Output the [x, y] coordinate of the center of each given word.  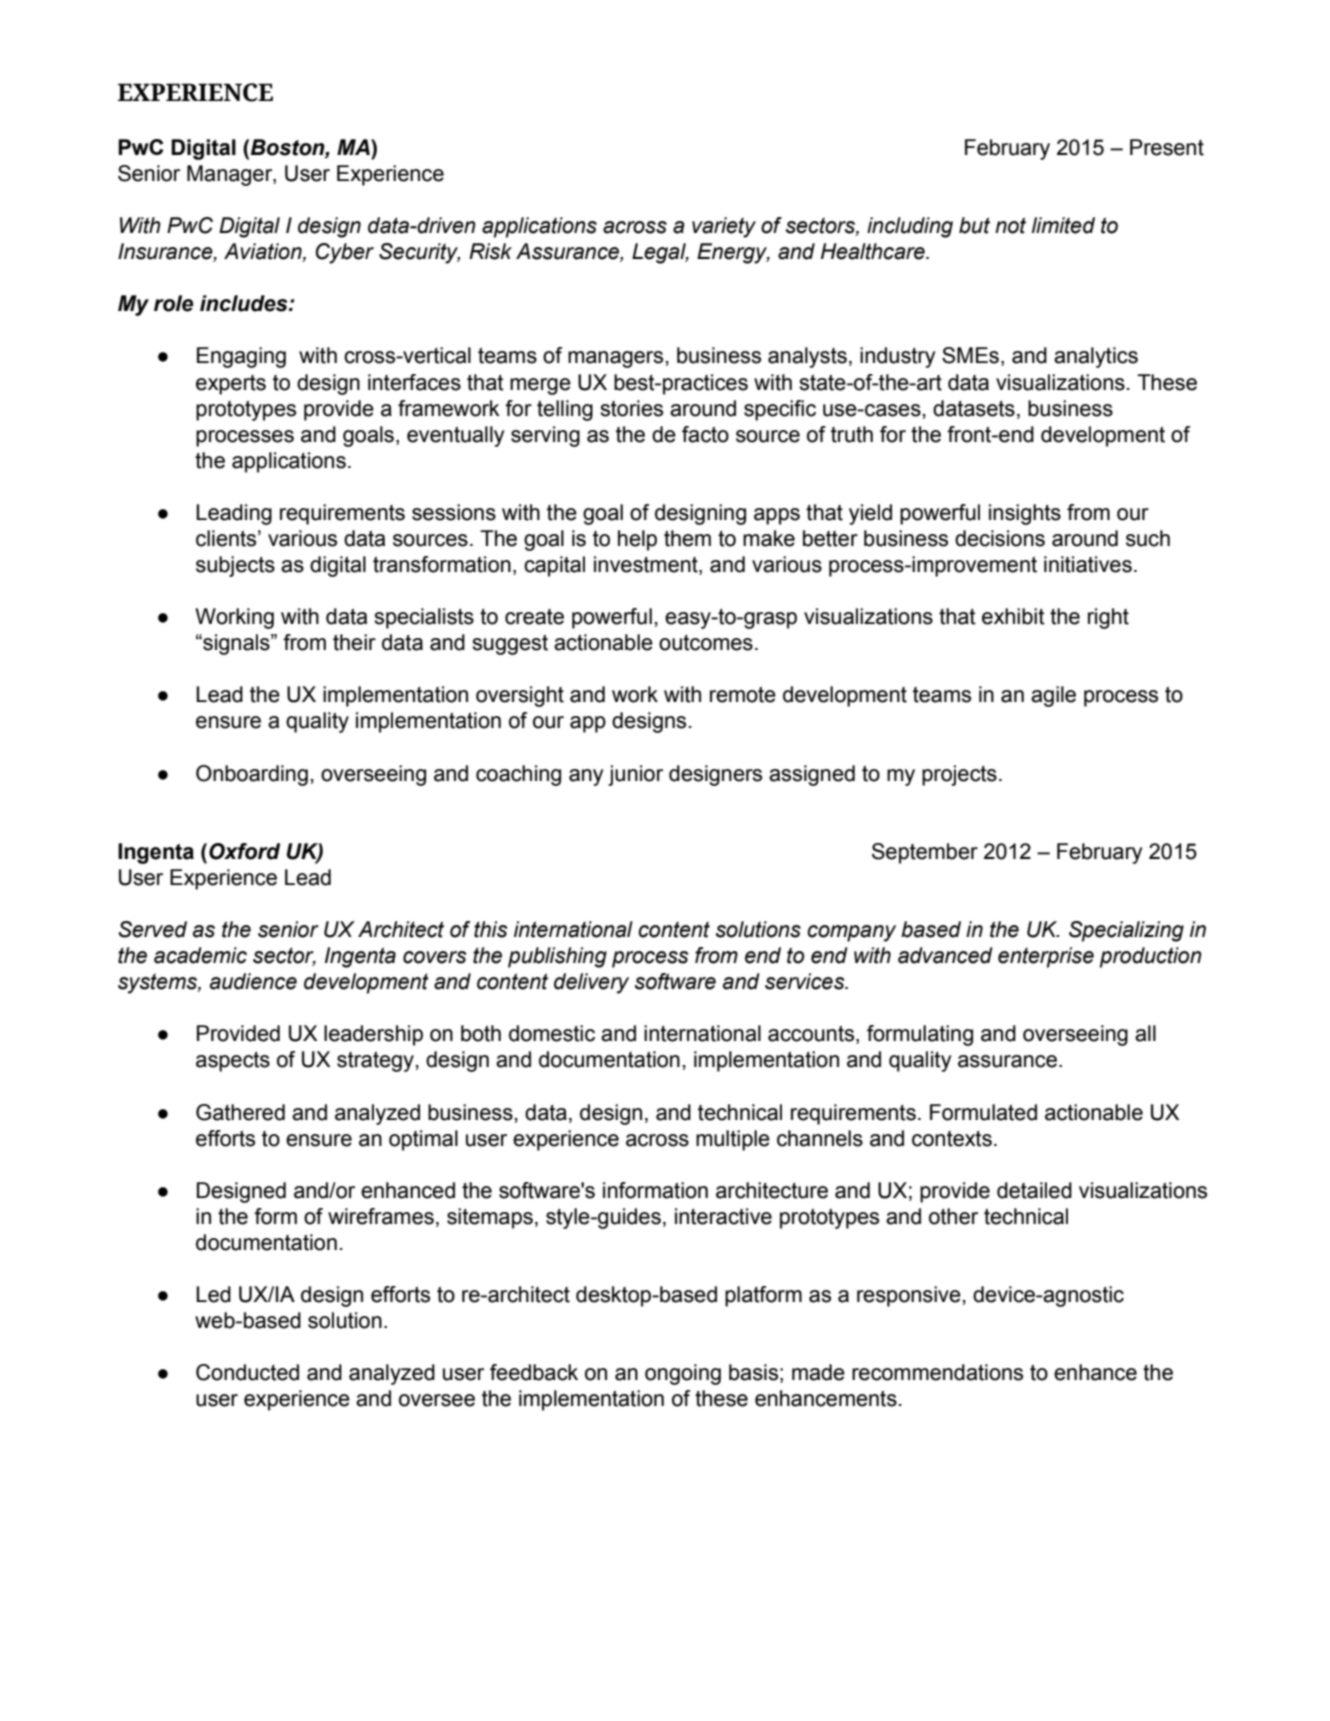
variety [724, 227]
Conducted [247, 1372]
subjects [235, 566]
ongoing [683, 1374]
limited [1063, 225]
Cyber [345, 253]
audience [253, 981]
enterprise [1046, 957]
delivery [591, 983]
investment [647, 565]
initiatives [1088, 564]
